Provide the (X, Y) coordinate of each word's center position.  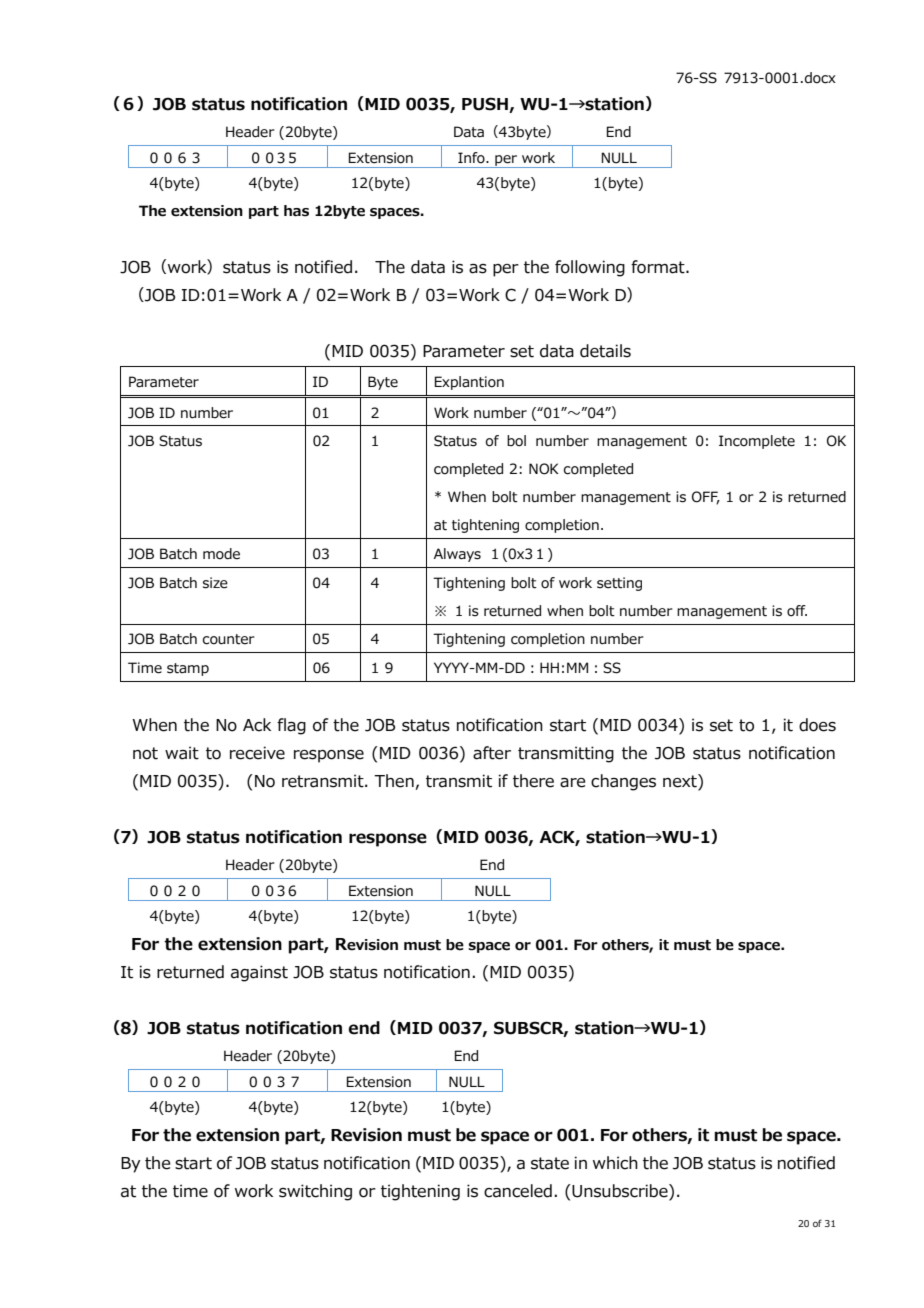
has (296, 211)
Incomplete (757, 442)
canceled (518, 1191)
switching (315, 1192)
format (659, 267)
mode (221, 554)
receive (257, 753)
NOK (544, 469)
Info (472, 158)
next (681, 781)
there (533, 781)
